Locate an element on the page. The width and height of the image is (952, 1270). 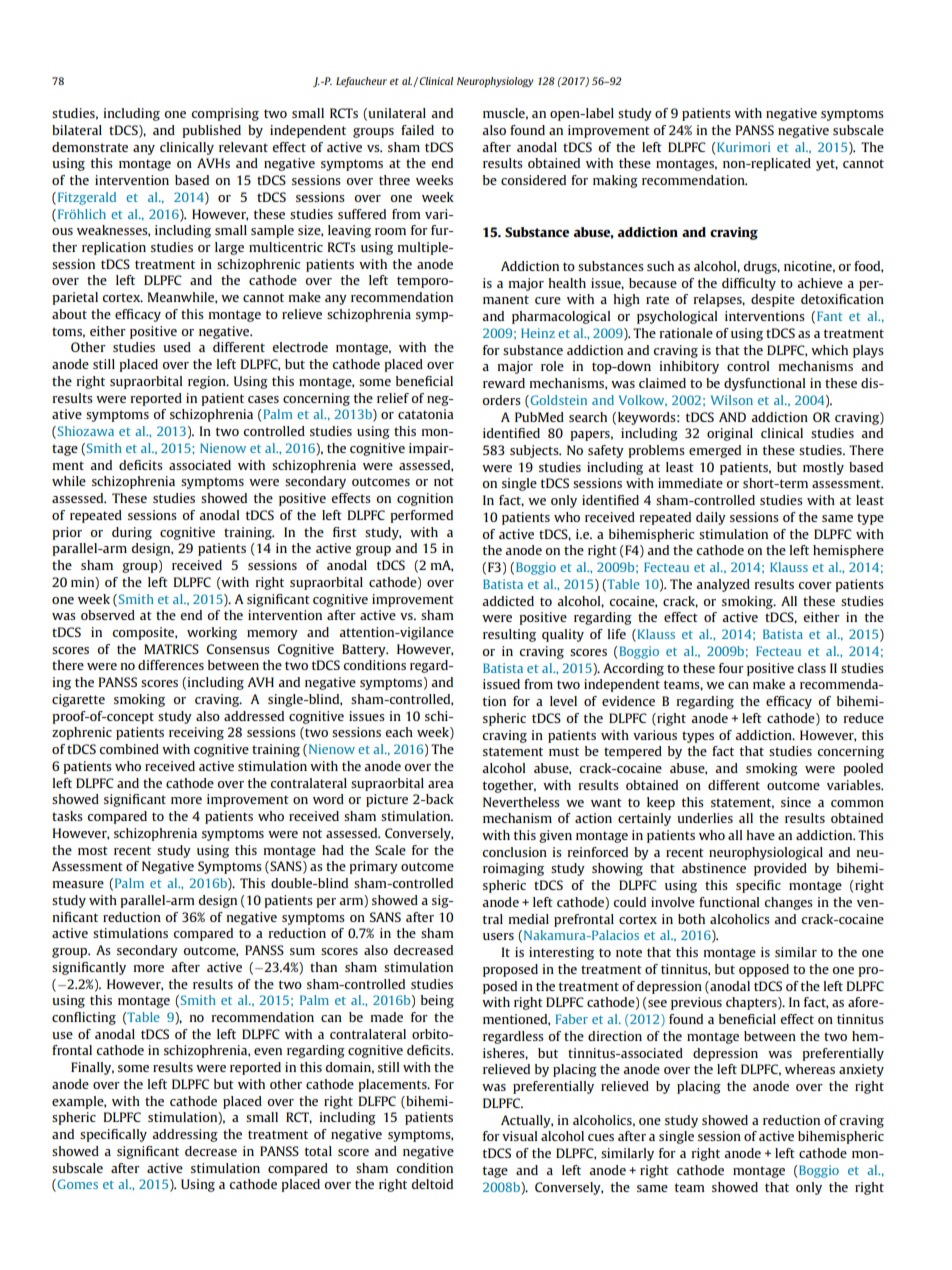
visual is located at coordinates (519, 1136).
